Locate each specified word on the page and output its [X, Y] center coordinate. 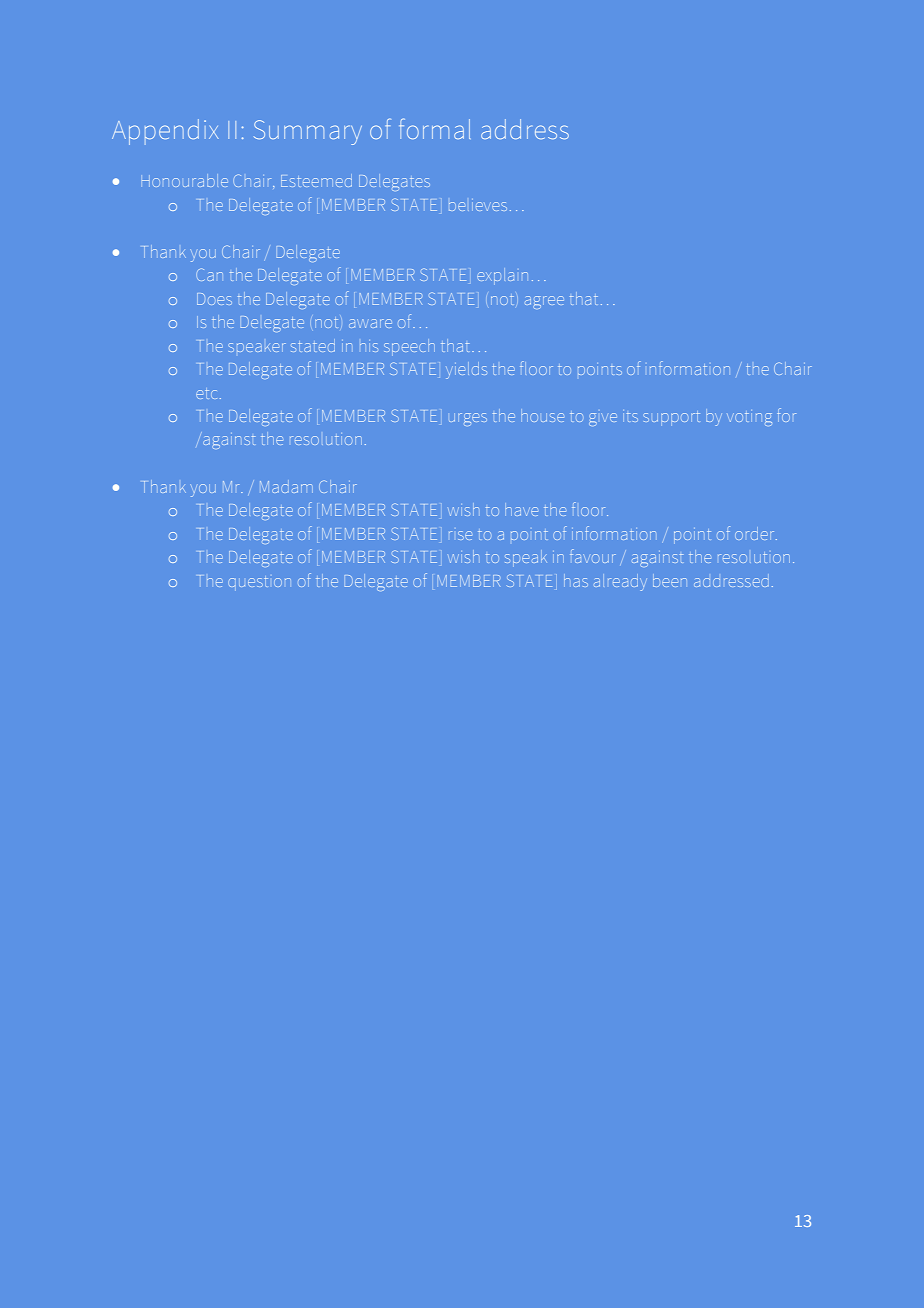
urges [468, 419]
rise [460, 535]
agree [544, 302]
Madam [286, 487]
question [259, 581]
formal [435, 128]
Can [209, 274]
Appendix [165, 132]
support [671, 418]
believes [478, 205]
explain [502, 276]
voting [749, 419]
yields [466, 370]
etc [206, 393]
